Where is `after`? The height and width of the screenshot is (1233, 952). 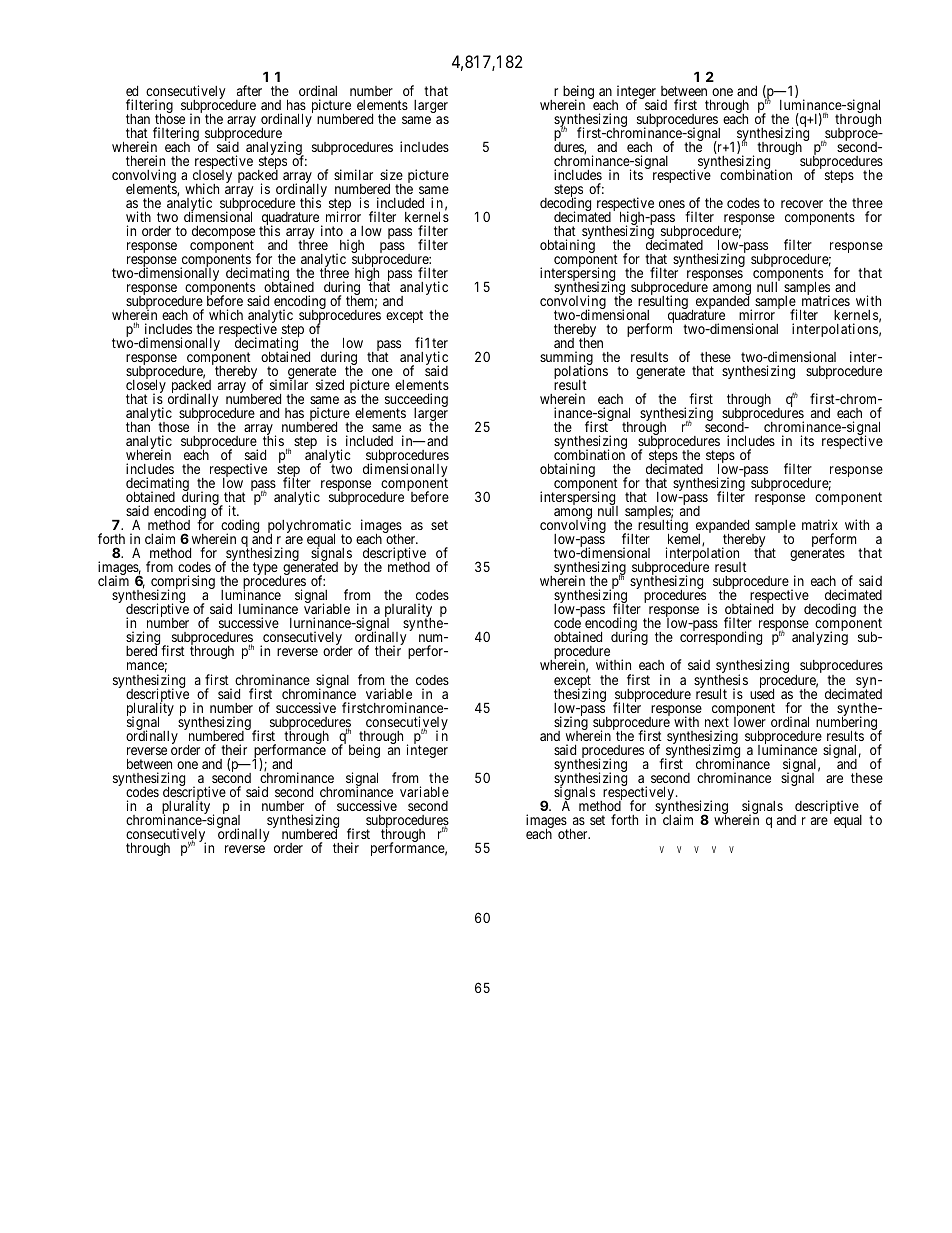 after is located at coordinates (249, 90).
